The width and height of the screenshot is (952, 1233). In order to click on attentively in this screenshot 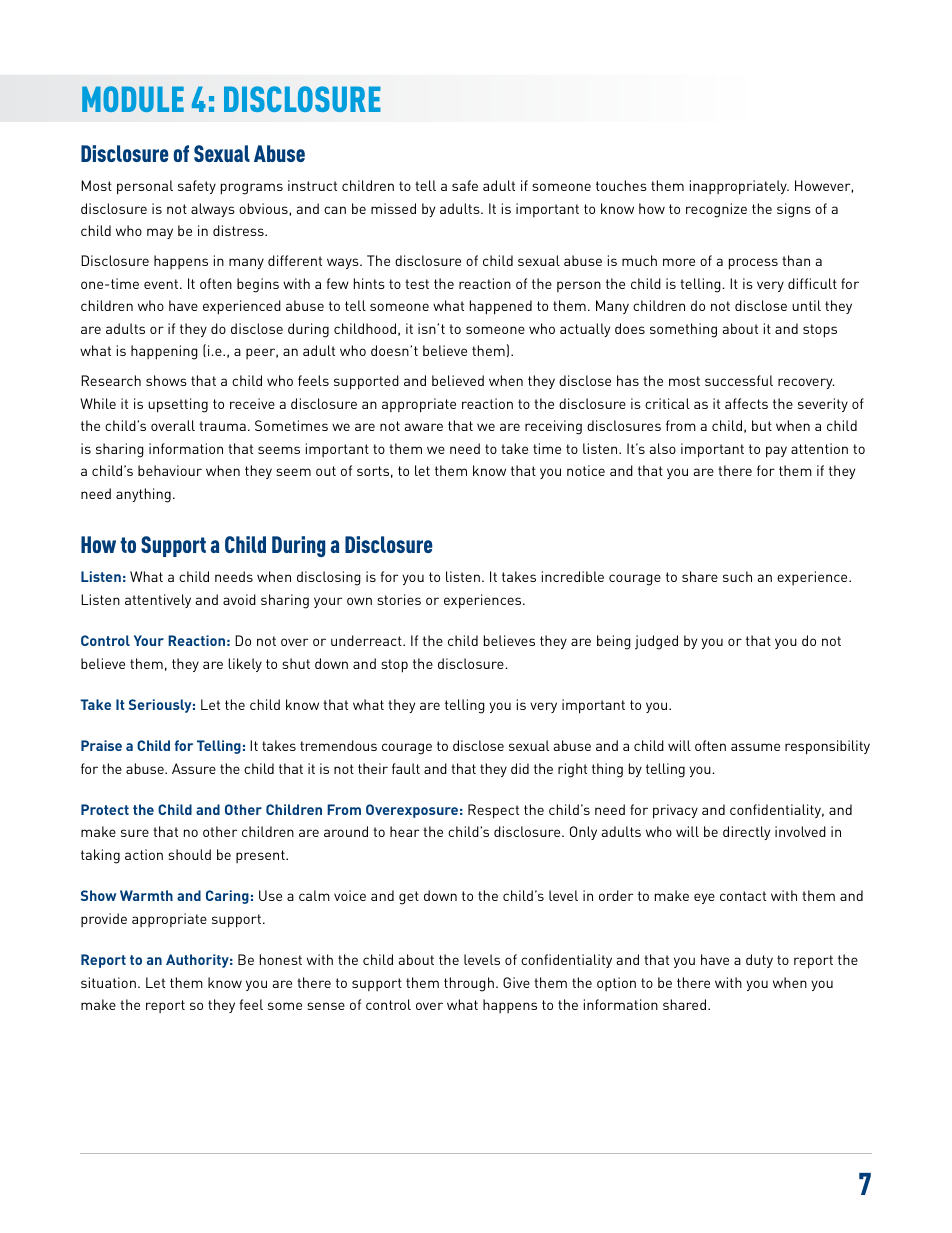, I will do `click(158, 601)`.
